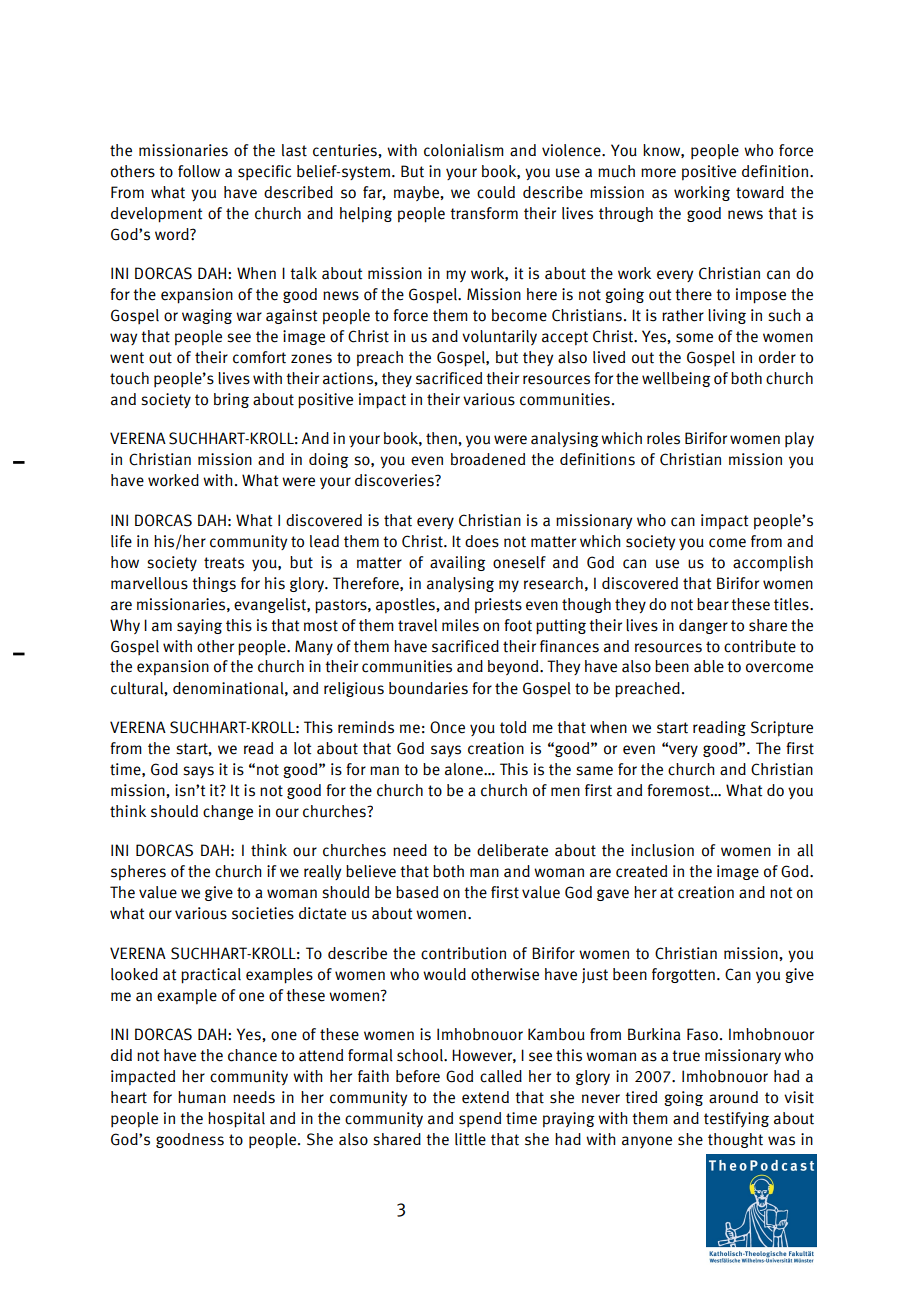 The image size is (924, 1308). I want to click on inclusion, so click(662, 850).
